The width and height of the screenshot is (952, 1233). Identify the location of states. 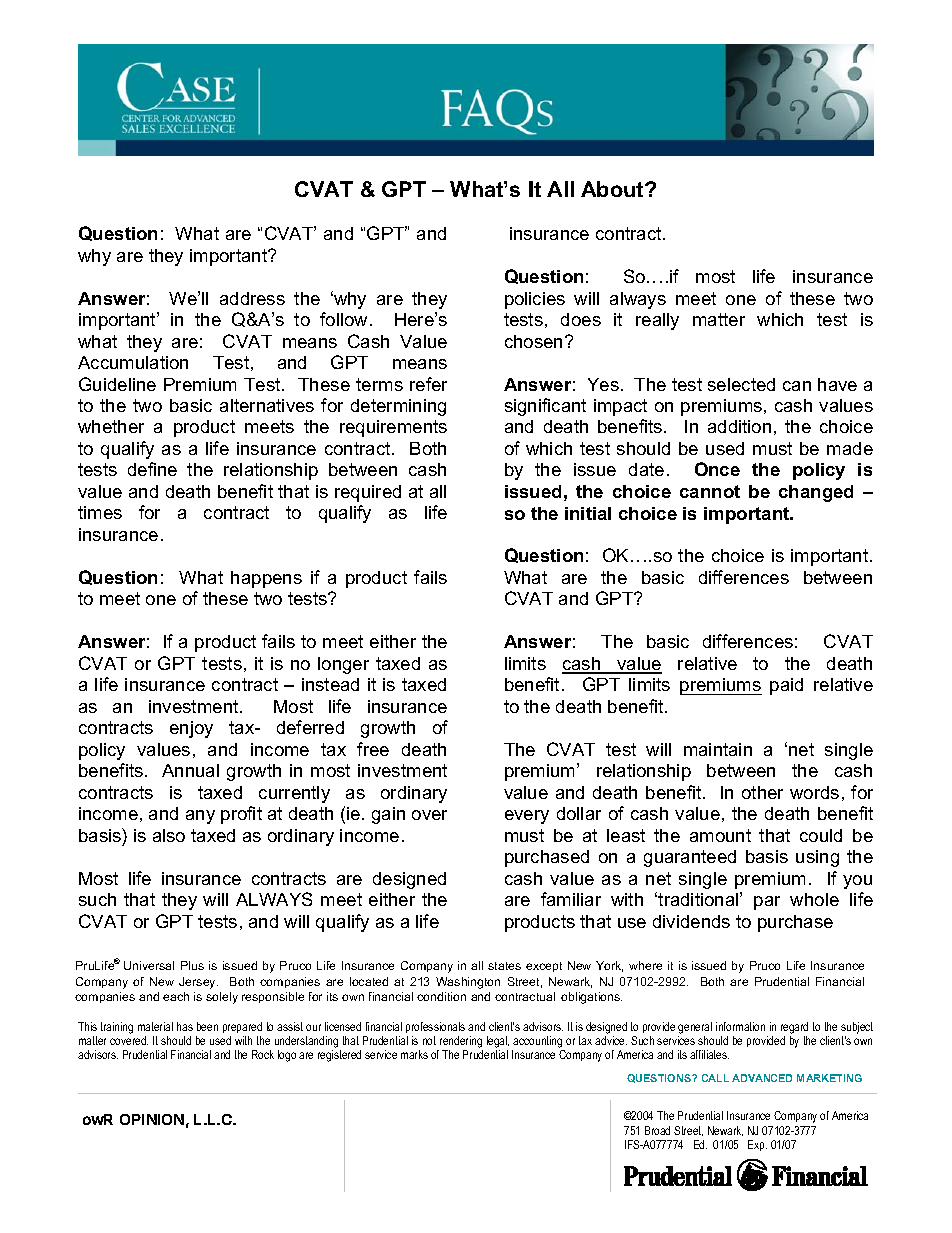
(504, 966).
